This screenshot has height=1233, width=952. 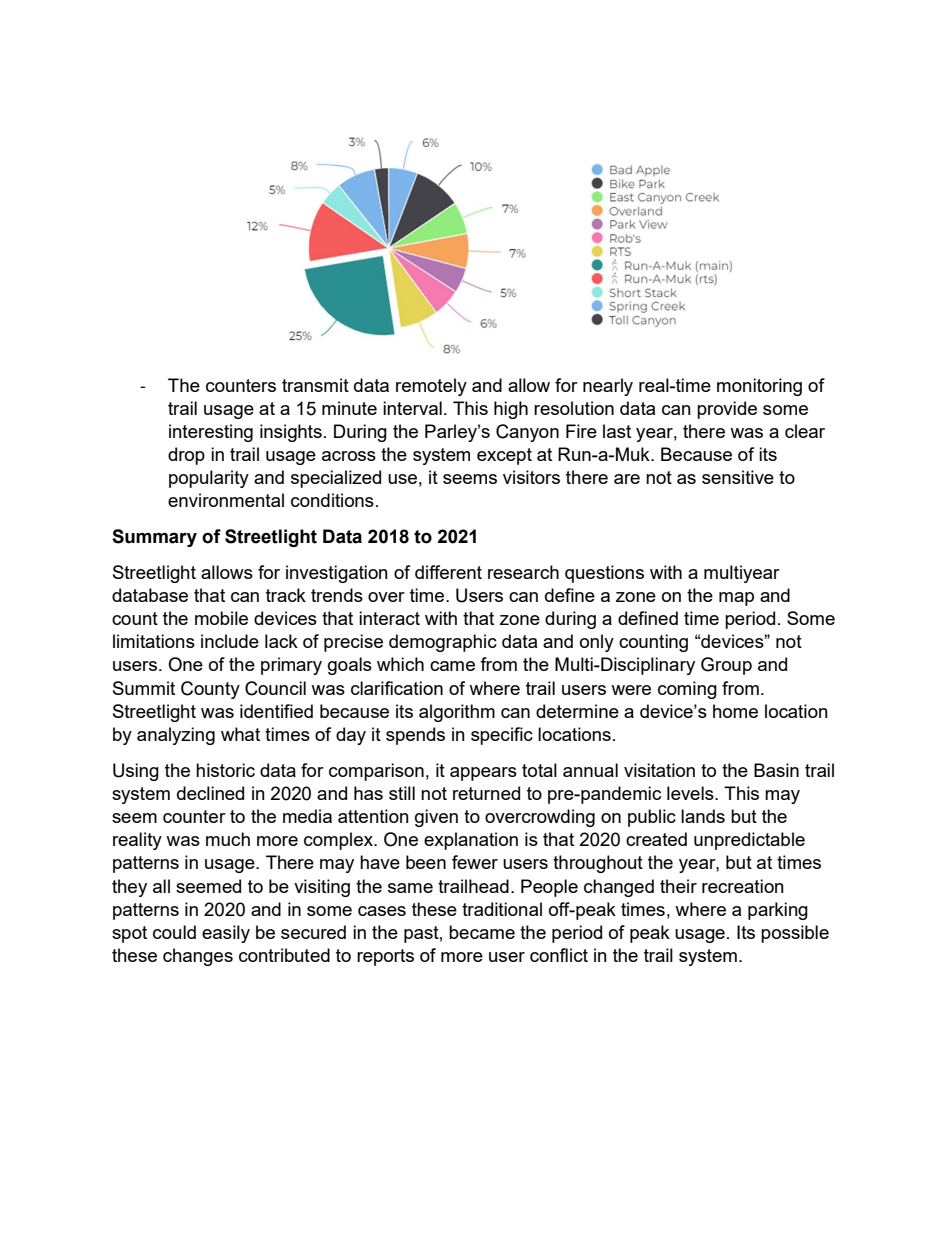 I want to click on include, so click(x=230, y=641).
